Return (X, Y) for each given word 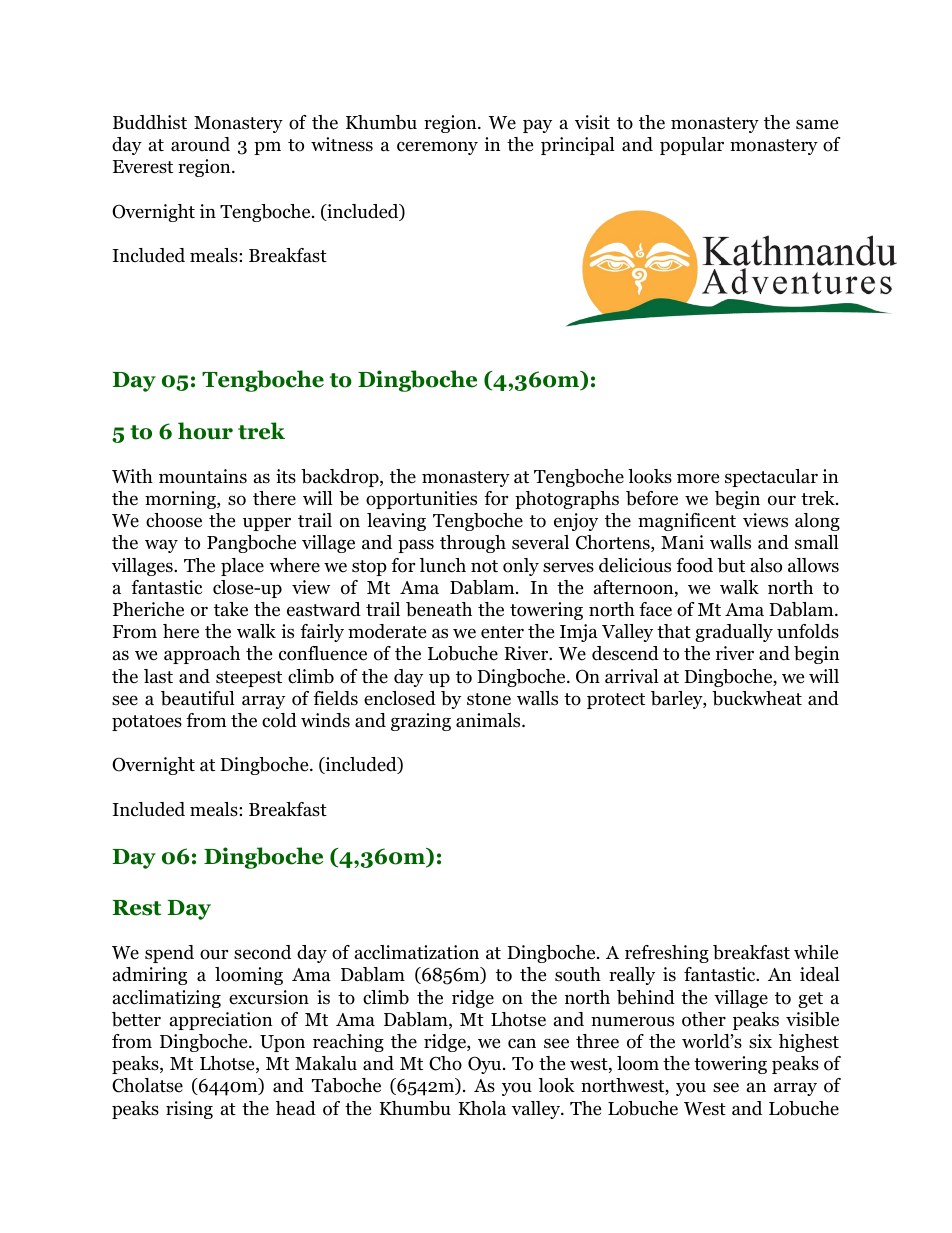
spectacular (771, 478)
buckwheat (757, 698)
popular (692, 146)
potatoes (147, 723)
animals (488, 720)
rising (189, 1110)
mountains (203, 476)
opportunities (421, 500)
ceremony (437, 148)
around (200, 144)
